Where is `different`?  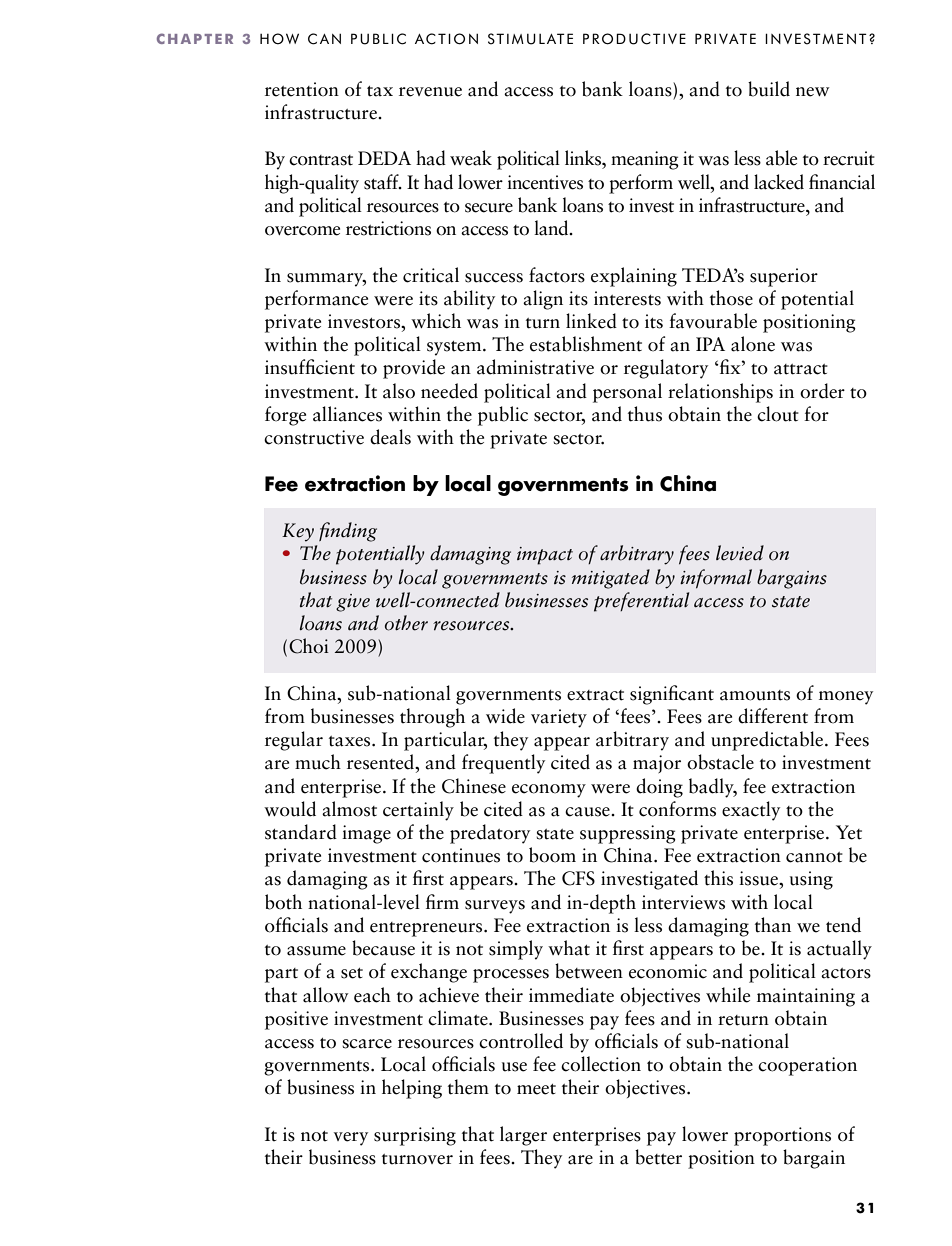
different is located at coordinates (773, 716).
